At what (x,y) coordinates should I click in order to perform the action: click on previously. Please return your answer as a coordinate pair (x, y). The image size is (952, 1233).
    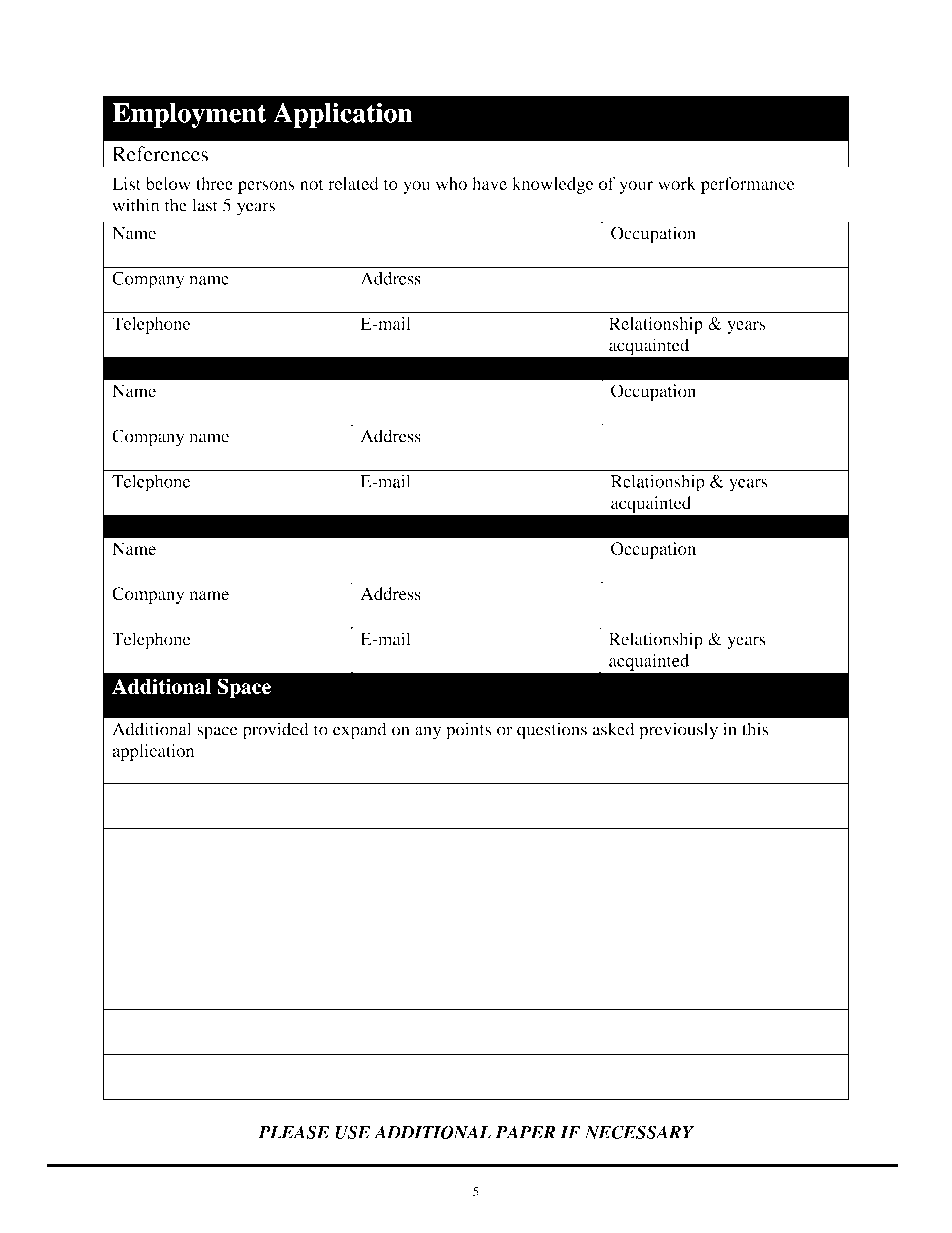
    Looking at the image, I should click on (678, 731).
